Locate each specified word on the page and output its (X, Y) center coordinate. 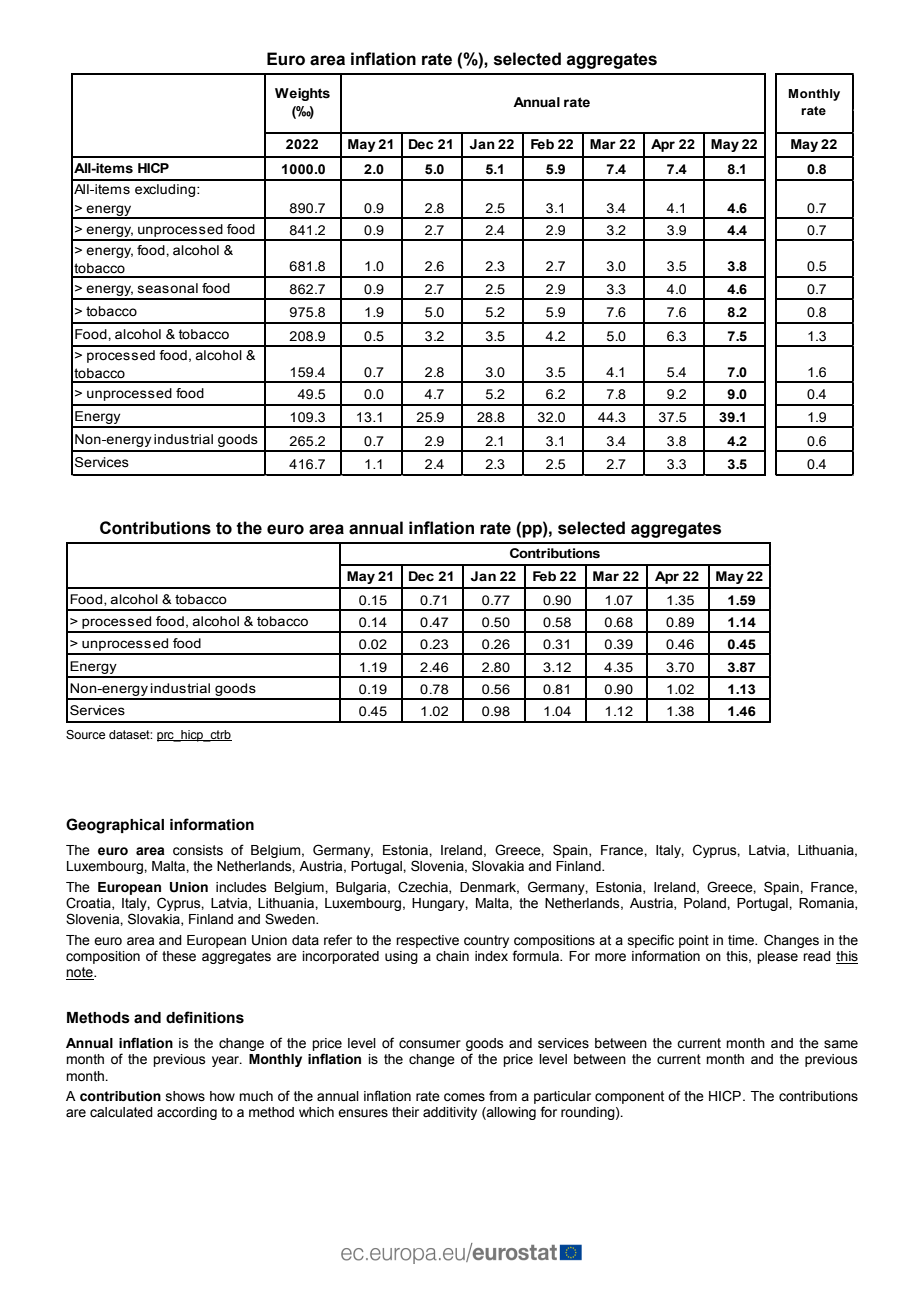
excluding (166, 190)
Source (85, 734)
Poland (706, 903)
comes (464, 1097)
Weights (302, 94)
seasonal (168, 288)
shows (185, 1096)
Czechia (424, 887)
